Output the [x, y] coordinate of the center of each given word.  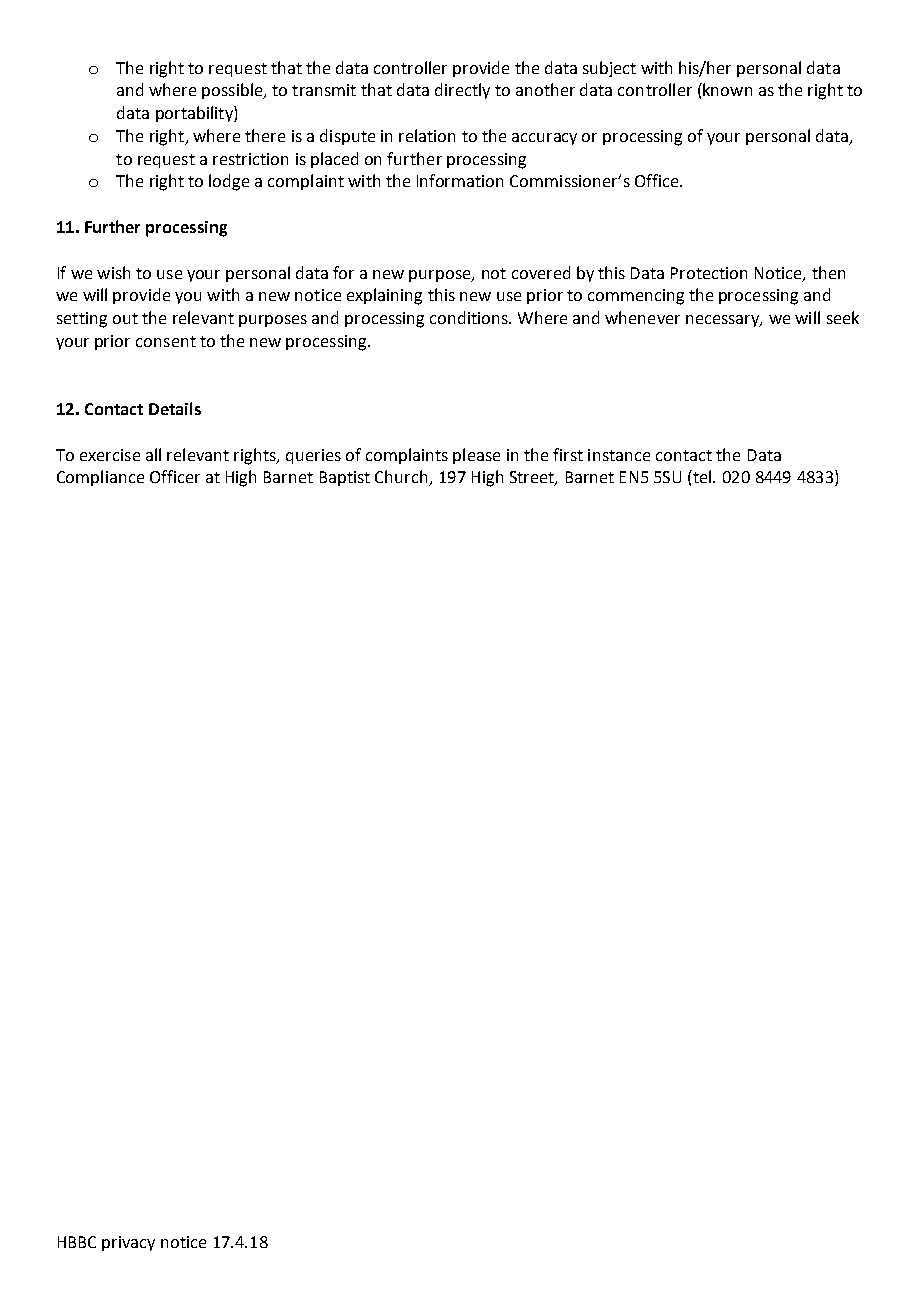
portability [195, 114]
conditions [470, 317]
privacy [128, 1243]
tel [702, 476]
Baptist [345, 478]
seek [843, 317]
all [153, 454]
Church [402, 478]
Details [175, 408]
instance [619, 455]
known [726, 89]
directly [462, 91]
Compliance [100, 478]
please [476, 456]
